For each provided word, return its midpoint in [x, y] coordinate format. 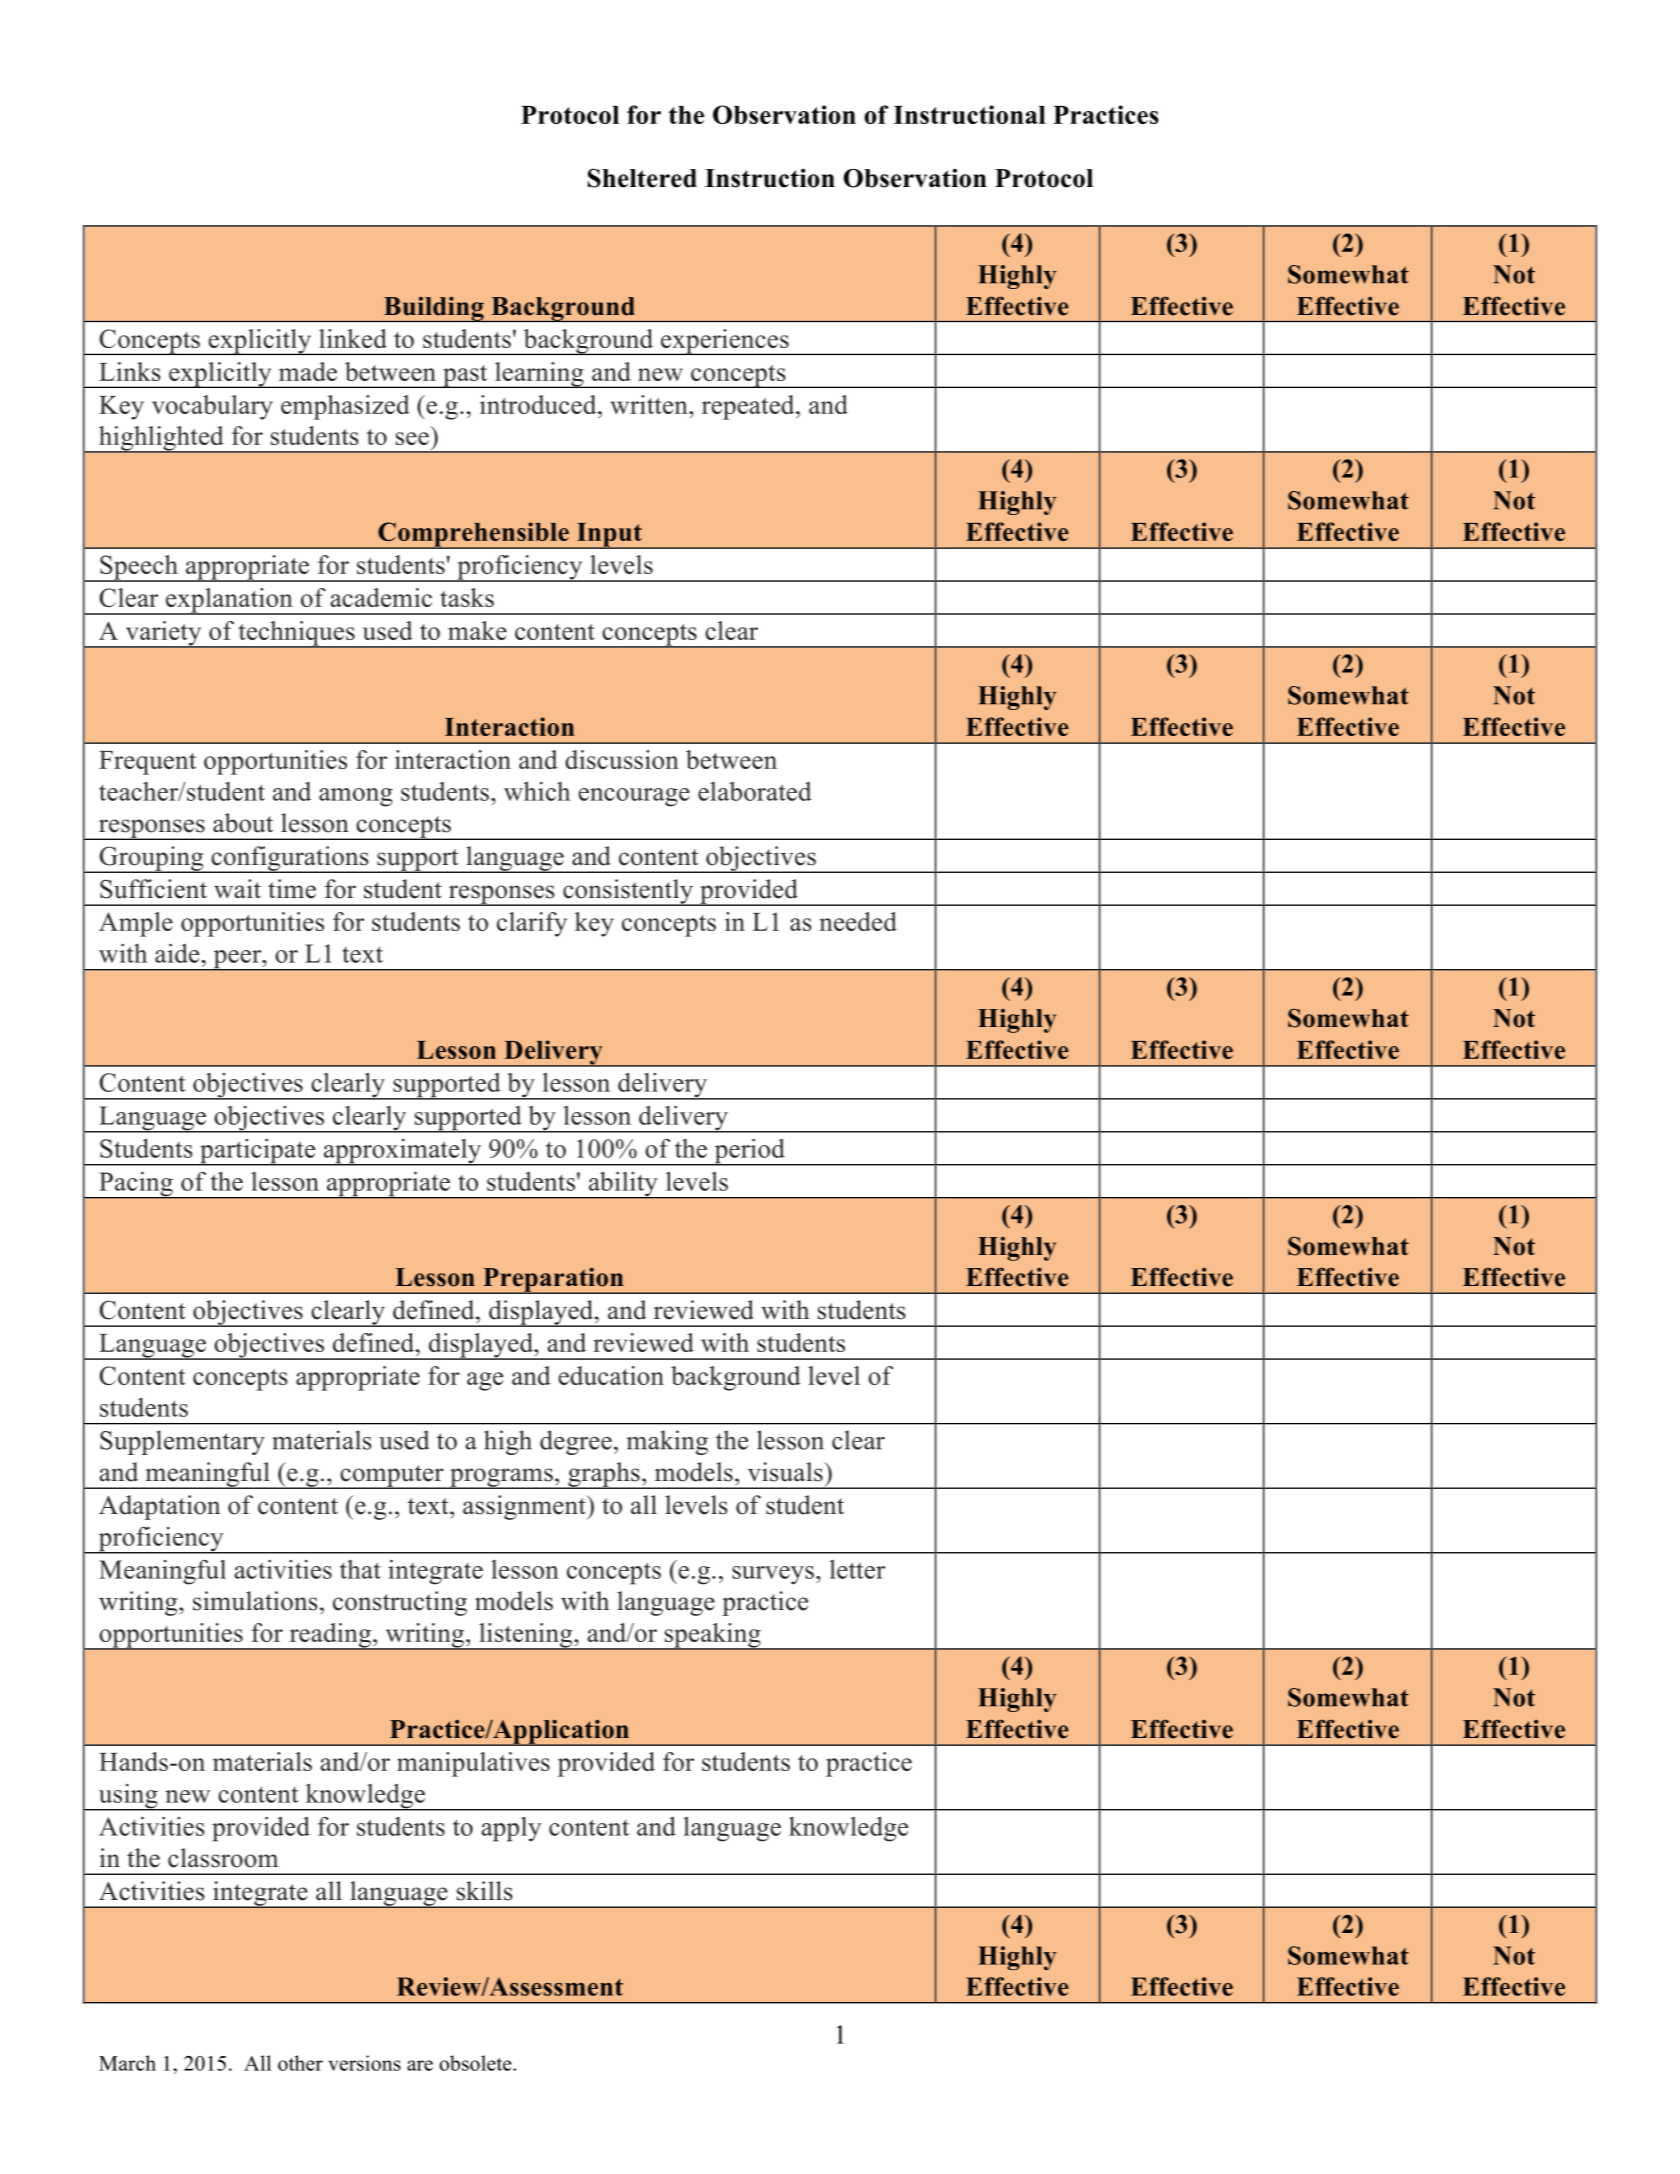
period [749, 1152]
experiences [725, 342]
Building [434, 309]
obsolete [476, 2063]
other [300, 2063]
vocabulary [212, 407]
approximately [402, 1152]
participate [258, 1152]
